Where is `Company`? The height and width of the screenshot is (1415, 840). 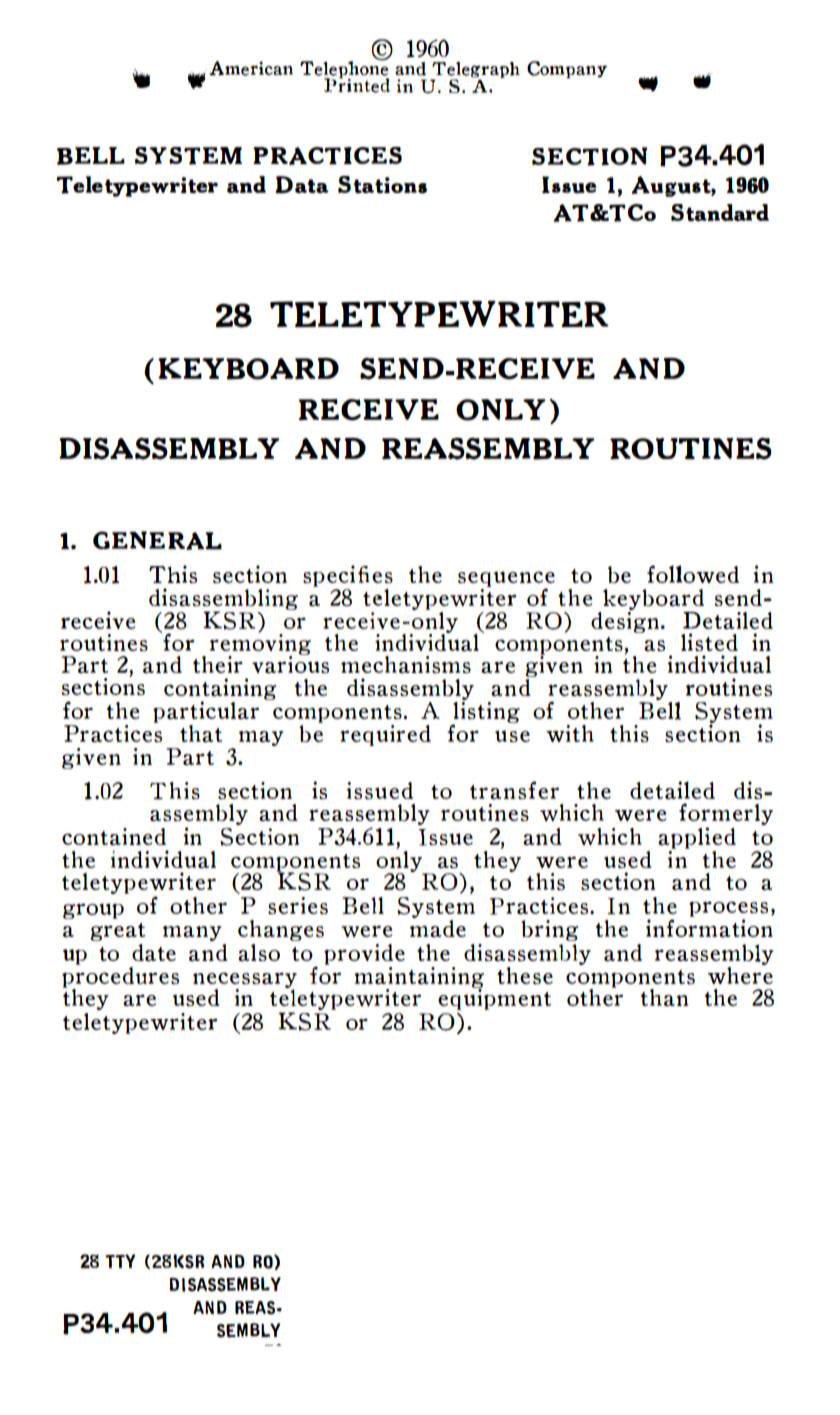 Company is located at coordinates (567, 69).
